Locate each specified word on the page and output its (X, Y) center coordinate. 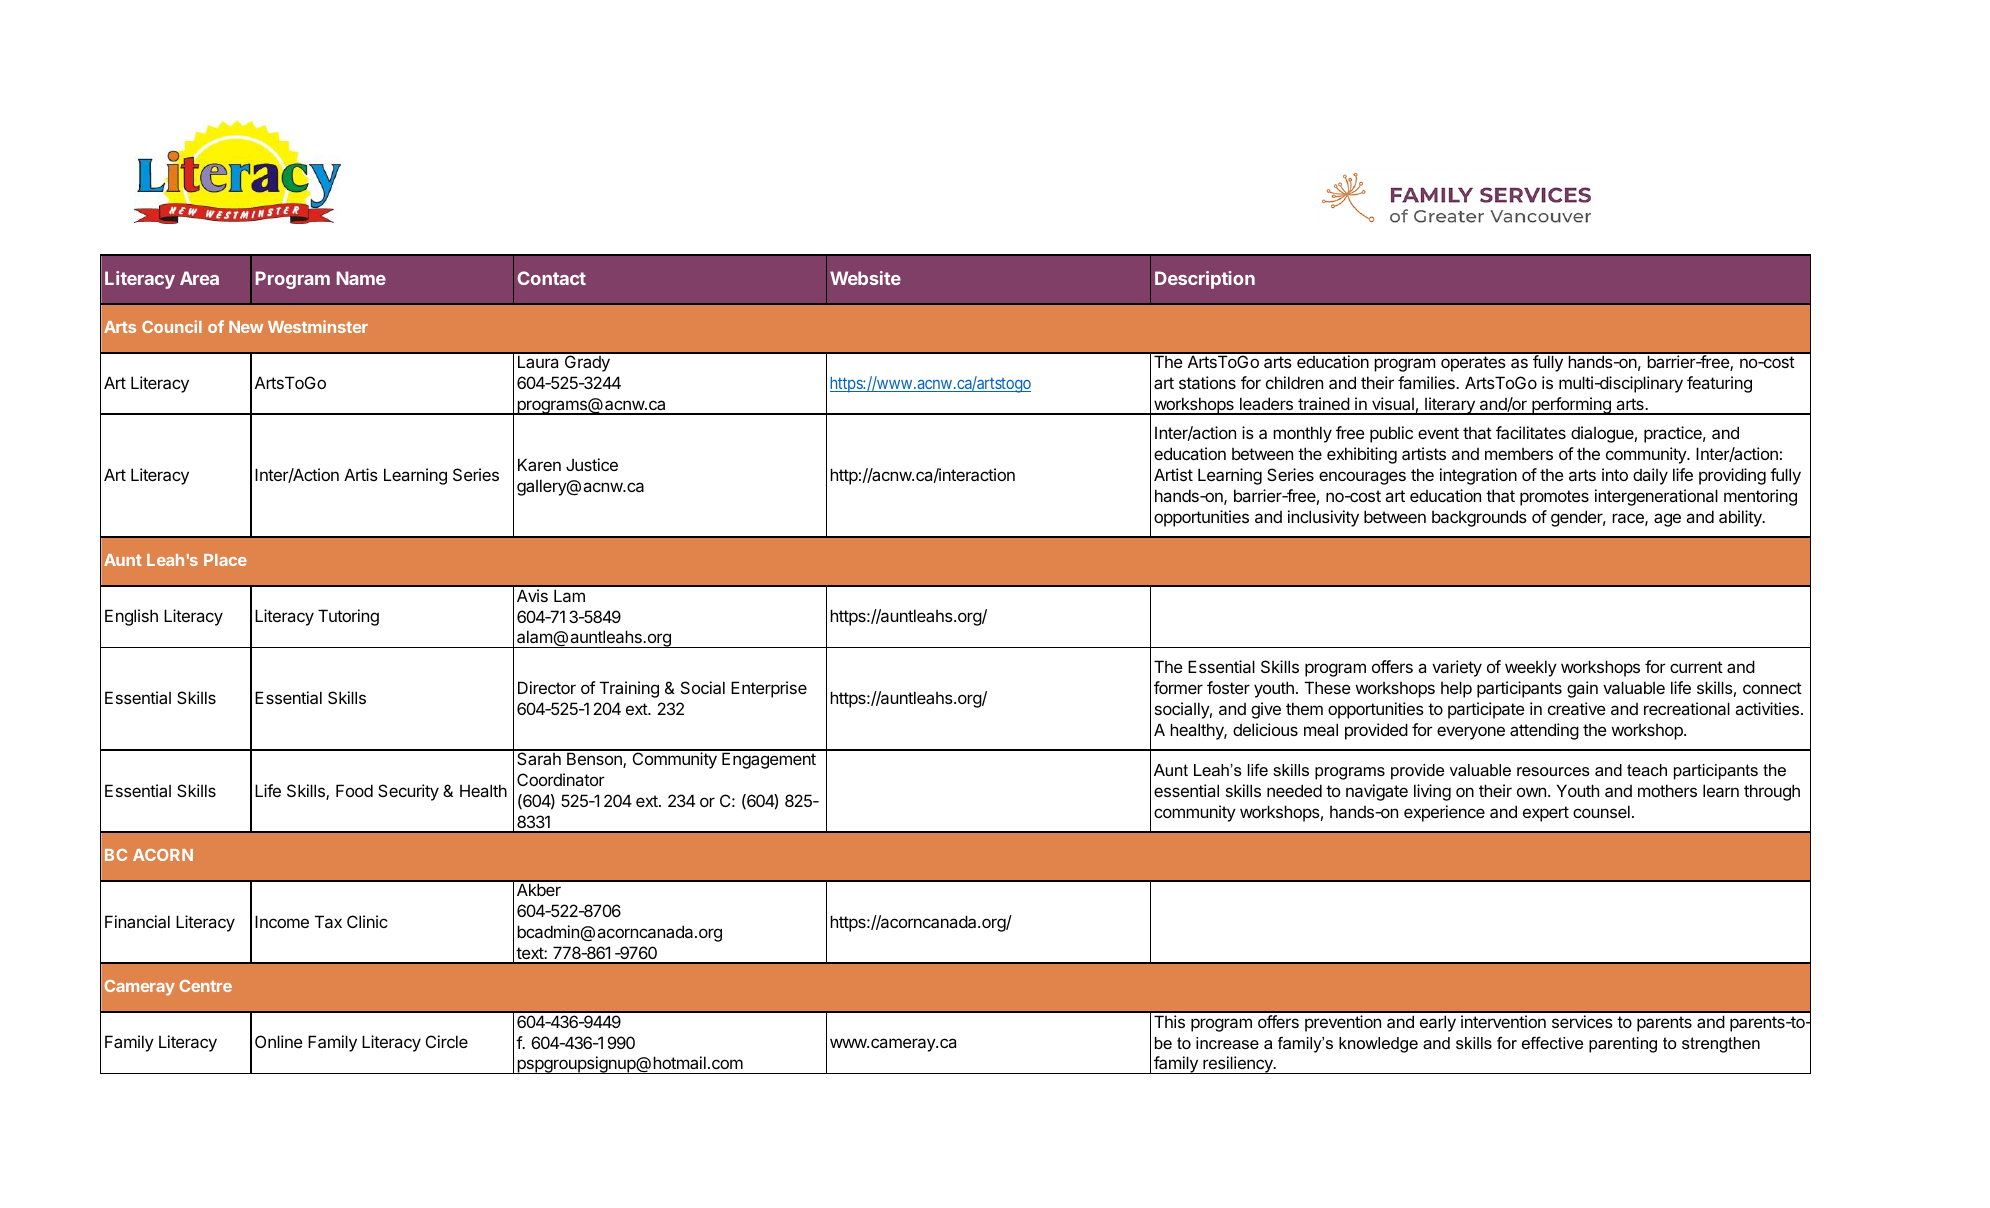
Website (865, 278)
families (1427, 382)
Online (279, 1041)
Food (354, 790)
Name (361, 278)
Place (225, 560)
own (1531, 792)
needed (1294, 790)
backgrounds (1479, 518)
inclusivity (1323, 518)
